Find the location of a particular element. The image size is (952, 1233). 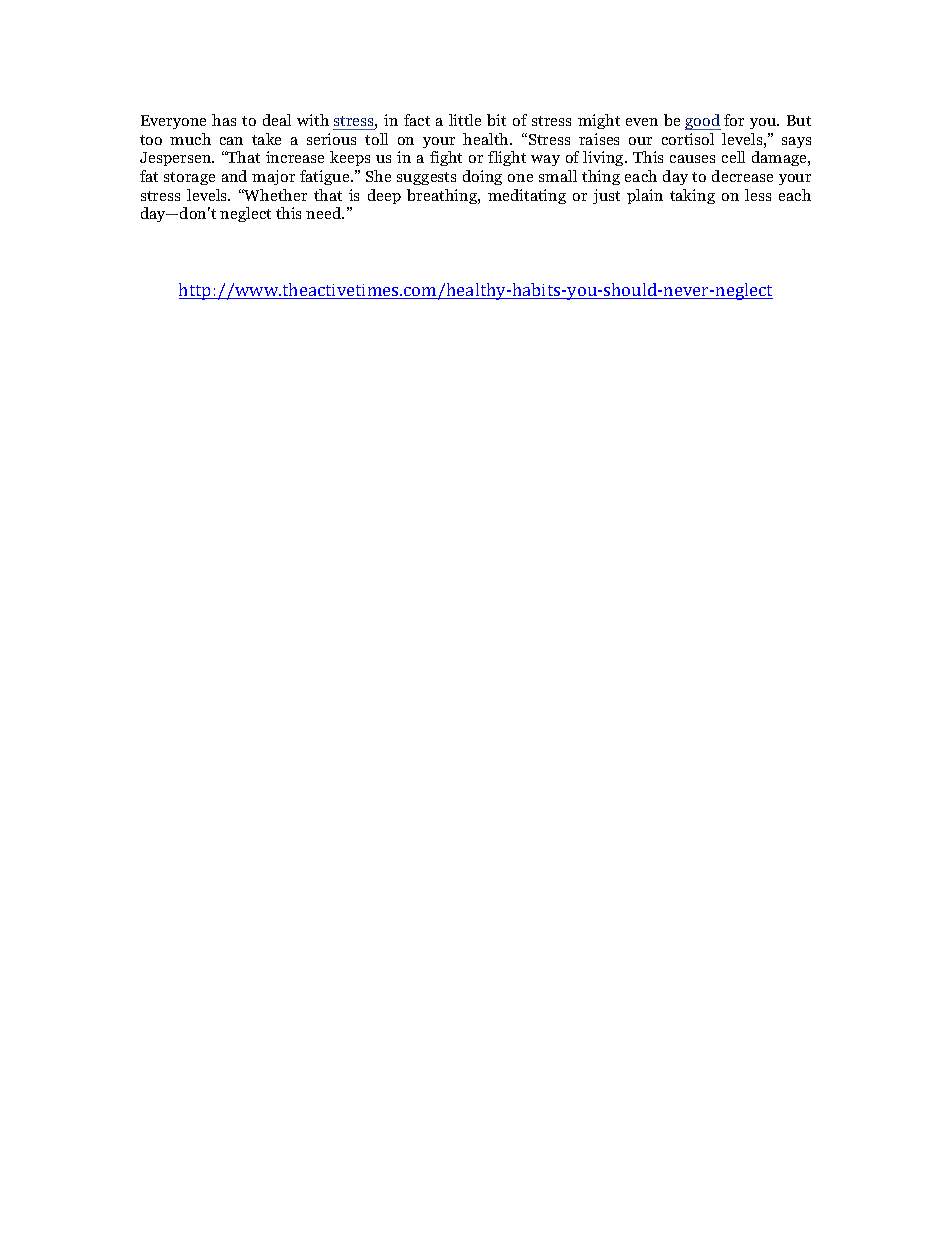

decrease is located at coordinates (742, 176).
